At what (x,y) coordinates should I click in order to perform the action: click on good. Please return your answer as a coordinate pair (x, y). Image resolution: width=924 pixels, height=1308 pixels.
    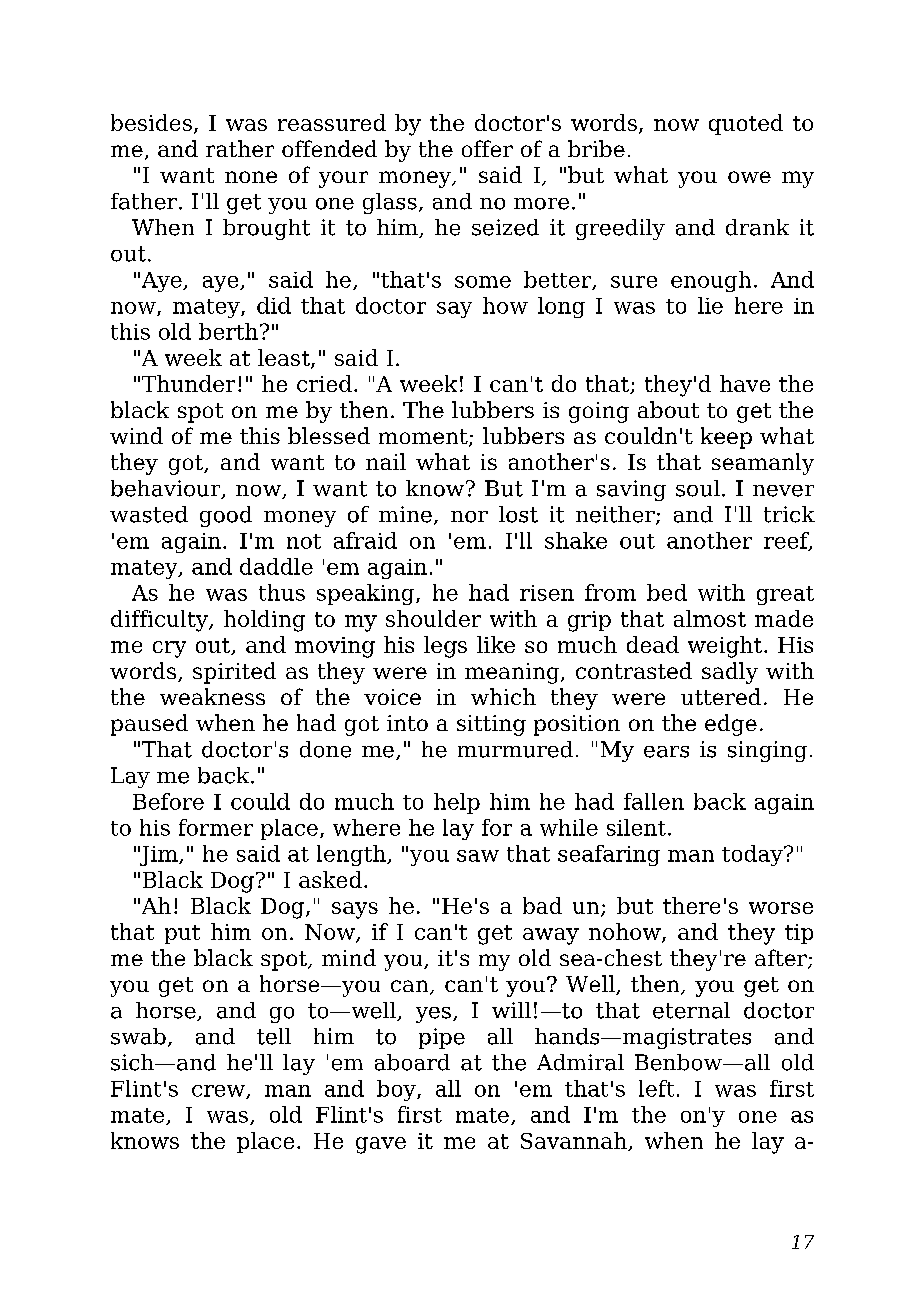
    Looking at the image, I should click on (226, 516).
